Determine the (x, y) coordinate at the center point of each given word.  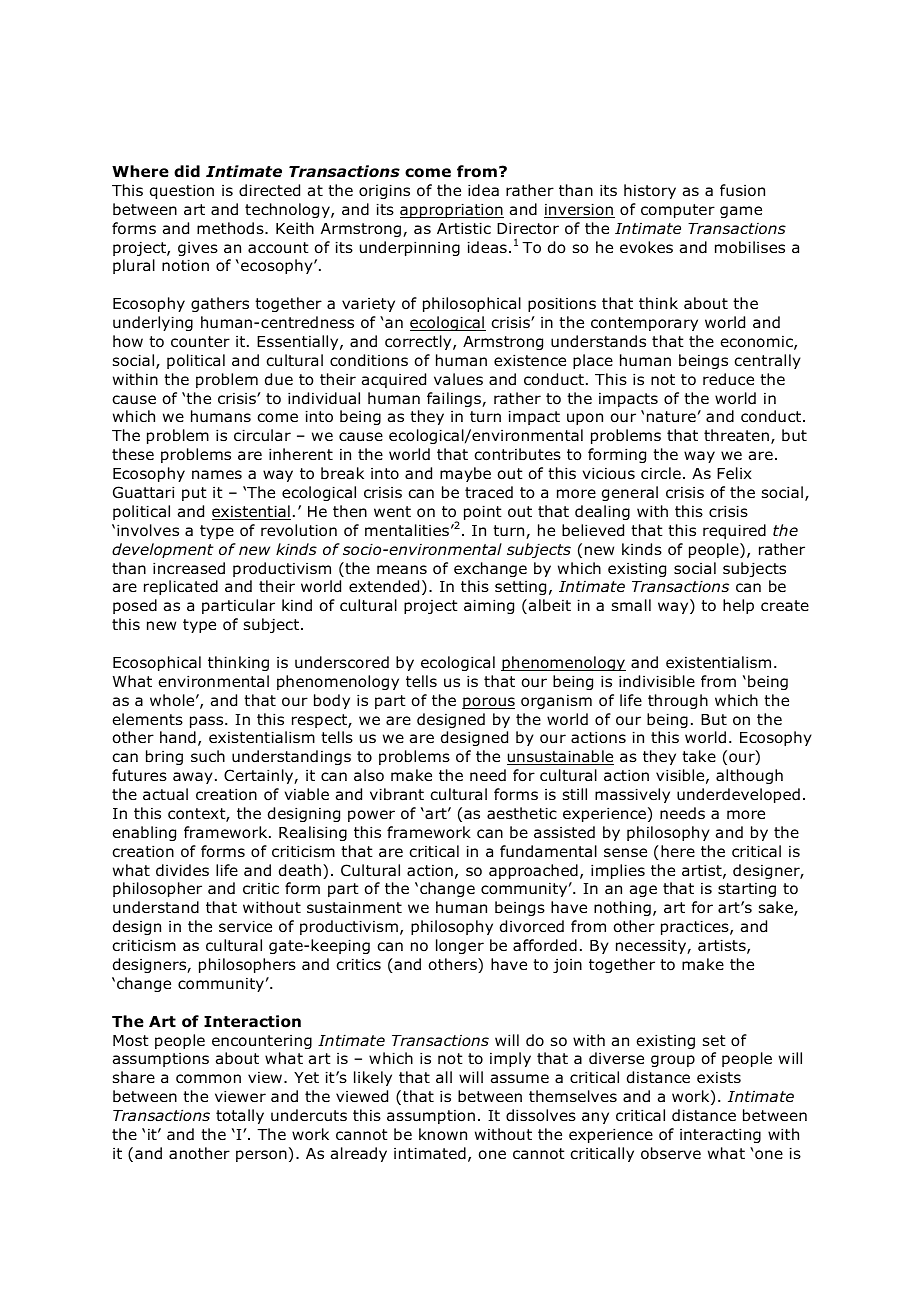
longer (460, 946)
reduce (728, 379)
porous (488, 703)
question (182, 192)
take (699, 756)
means (402, 570)
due (279, 379)
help (738, 606)
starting (747, 890)
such (208, 756)
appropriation (452, 211)
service (245, 926)
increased (189, 568)
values (458, 379)
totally (240, 1116)
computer (678, 211)
